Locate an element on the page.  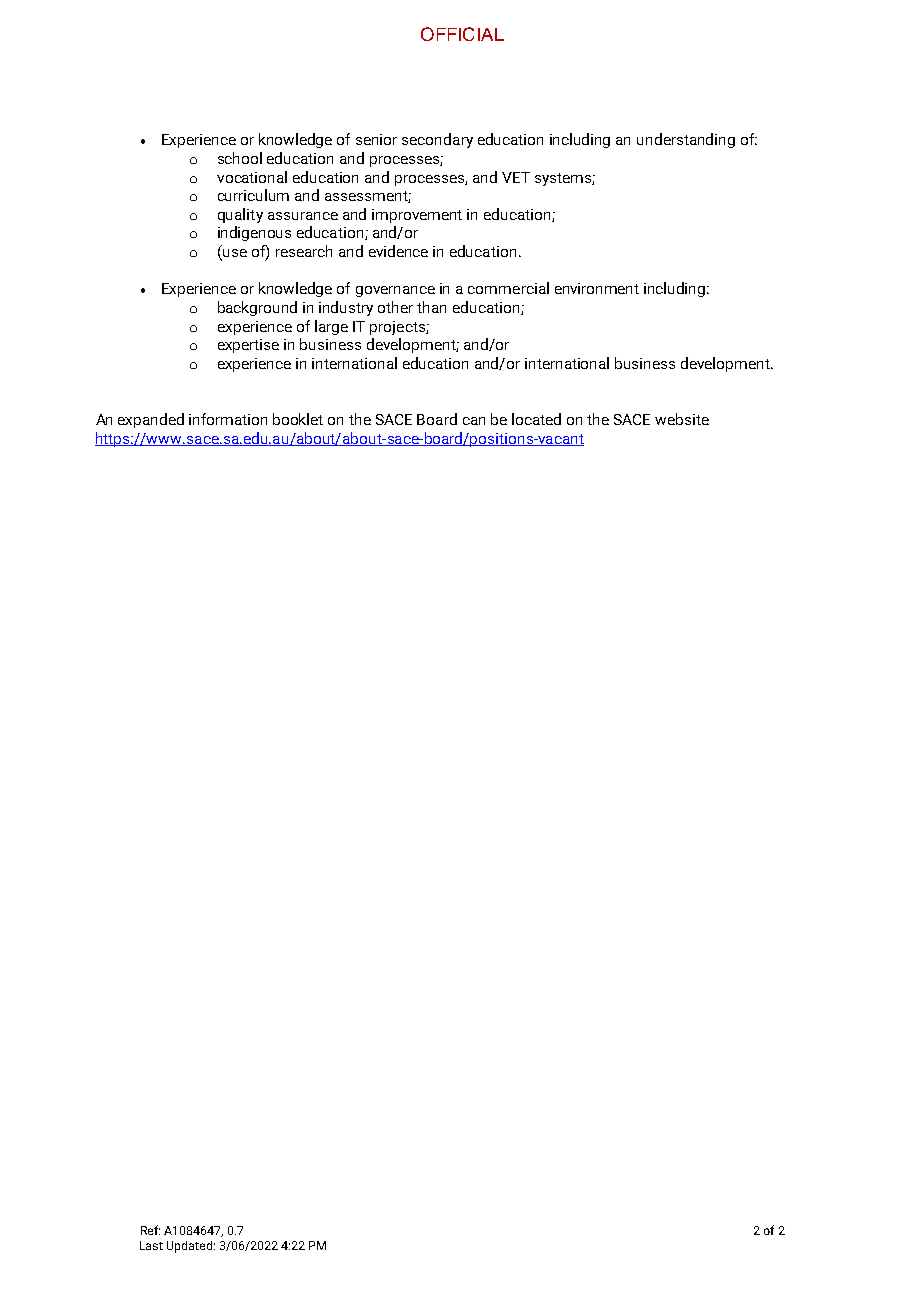
understanding is located at coordinates (686, 140).
